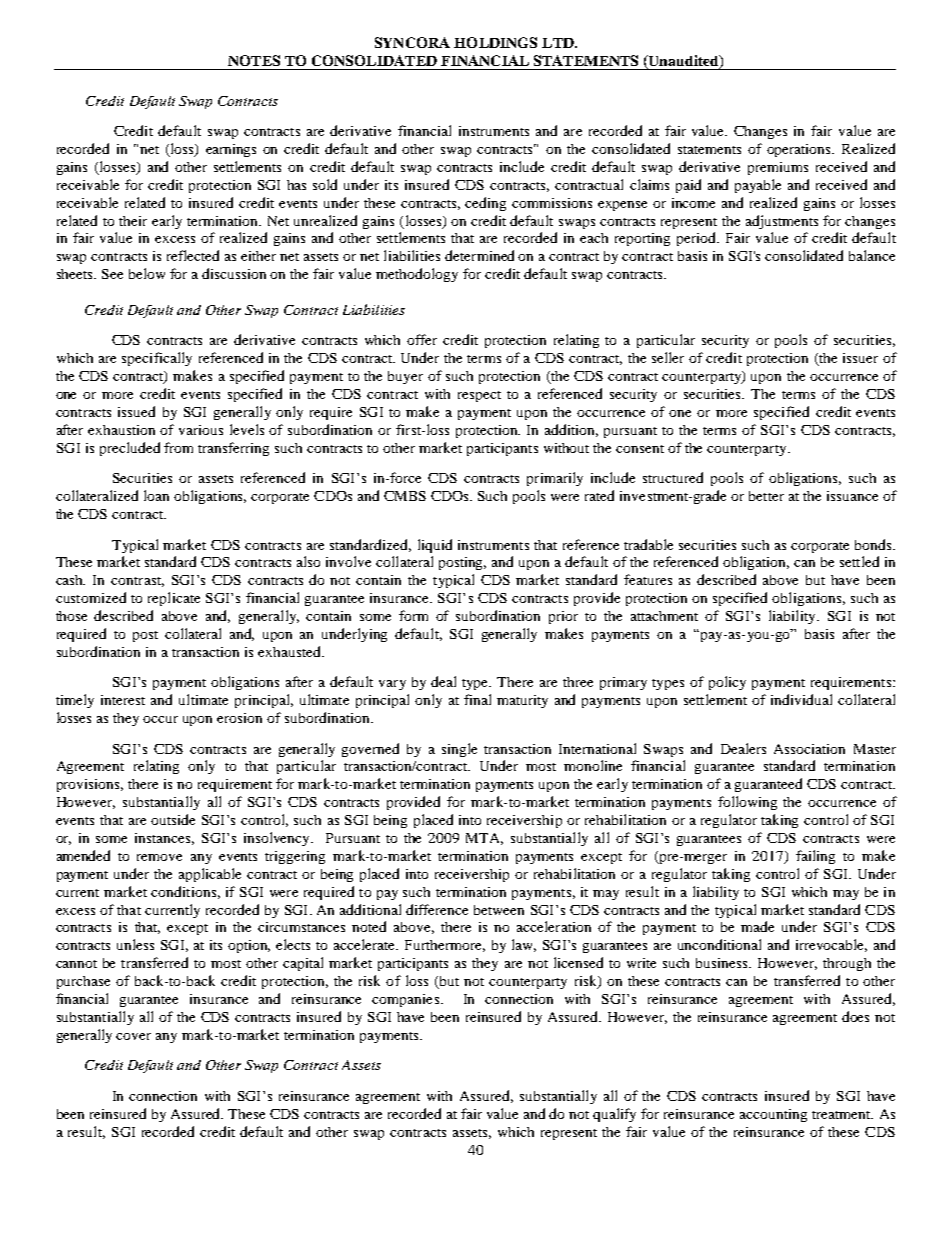  What do you see at coordinates (133, 1036) in the image?
I see `cover` at bounding box center [133, 1036].
